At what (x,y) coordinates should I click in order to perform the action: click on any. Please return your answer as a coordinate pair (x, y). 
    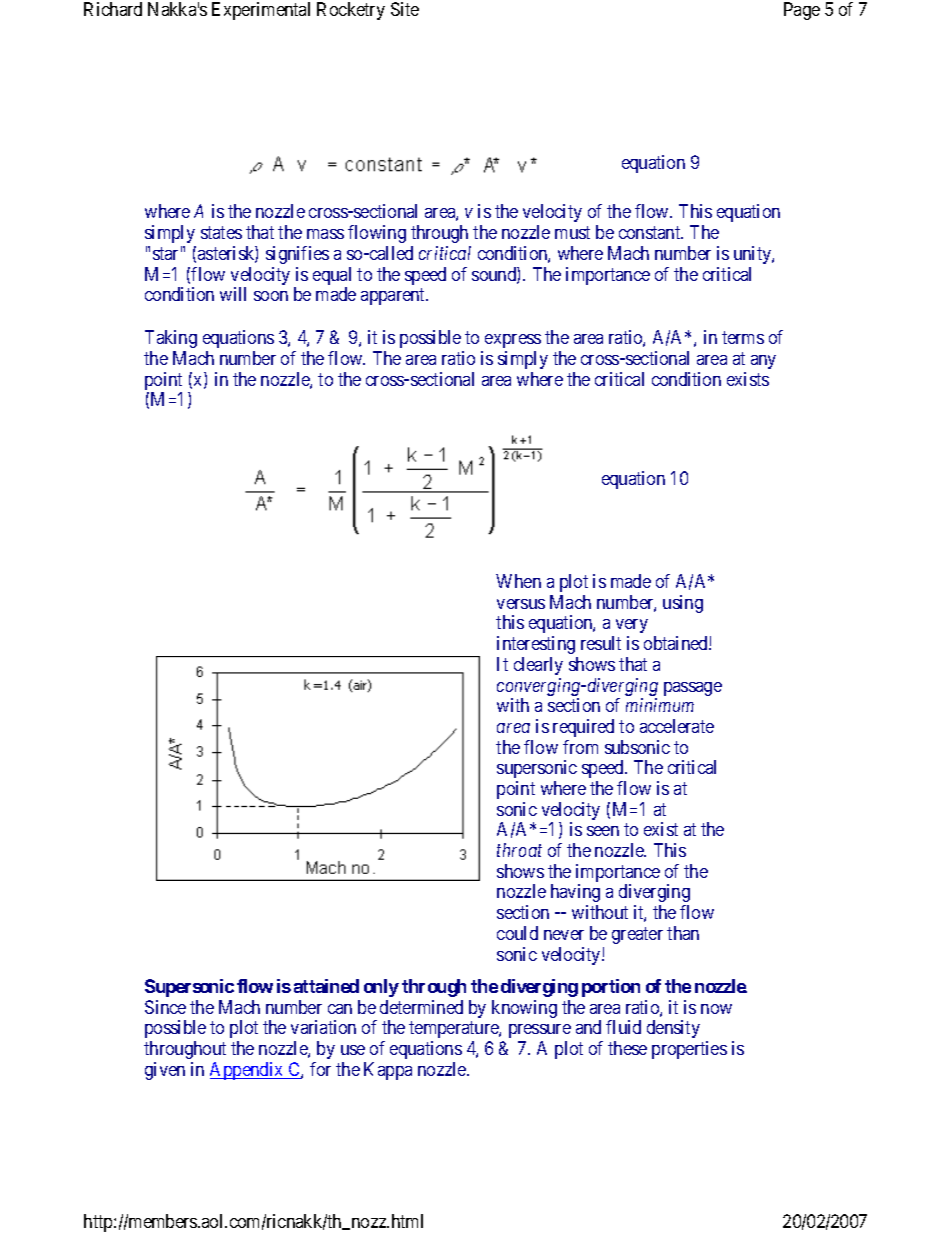
    Looking at the image, I should click on (763, 362).
